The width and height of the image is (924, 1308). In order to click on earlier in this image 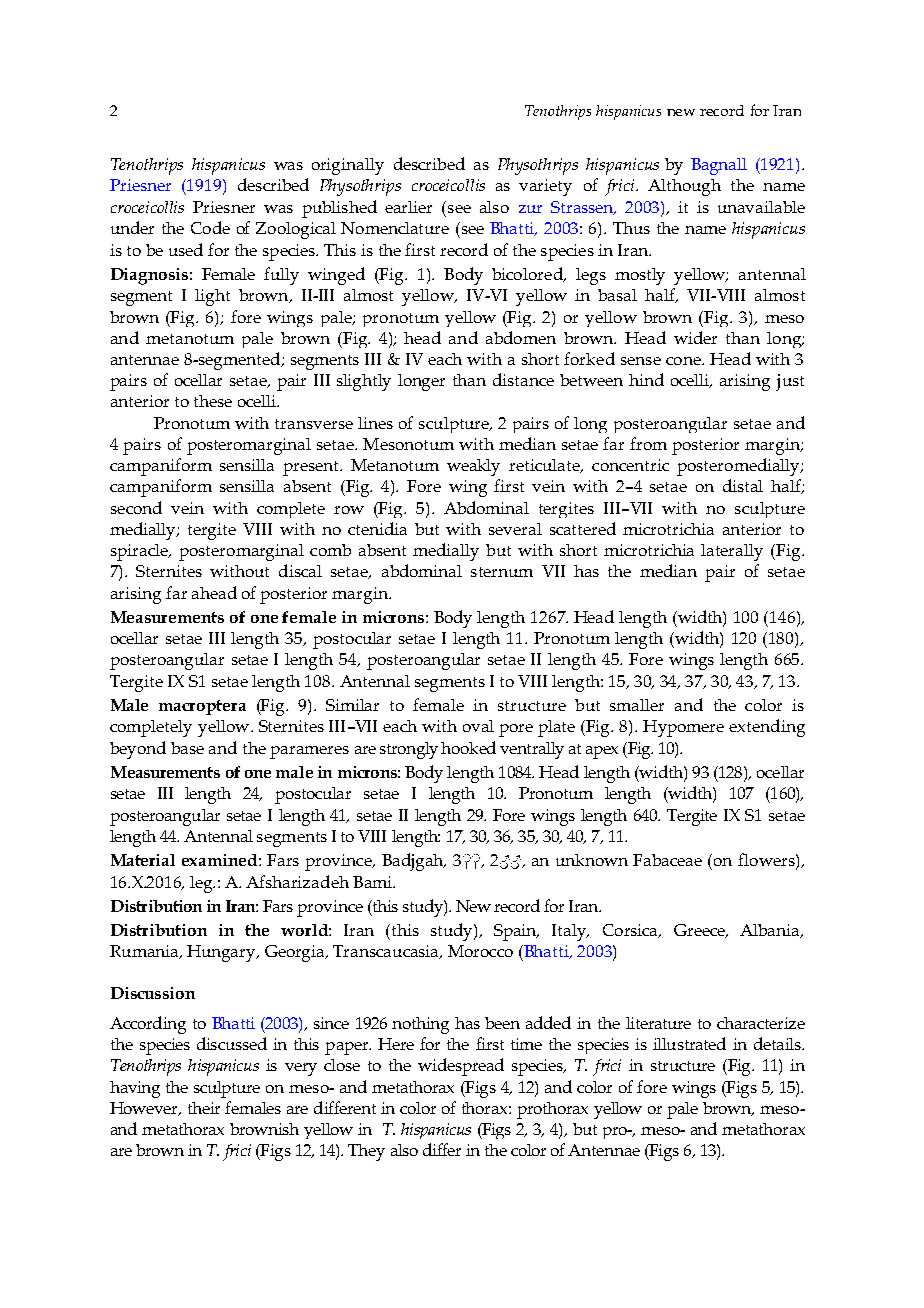, I will do `click(408, 207)`.
